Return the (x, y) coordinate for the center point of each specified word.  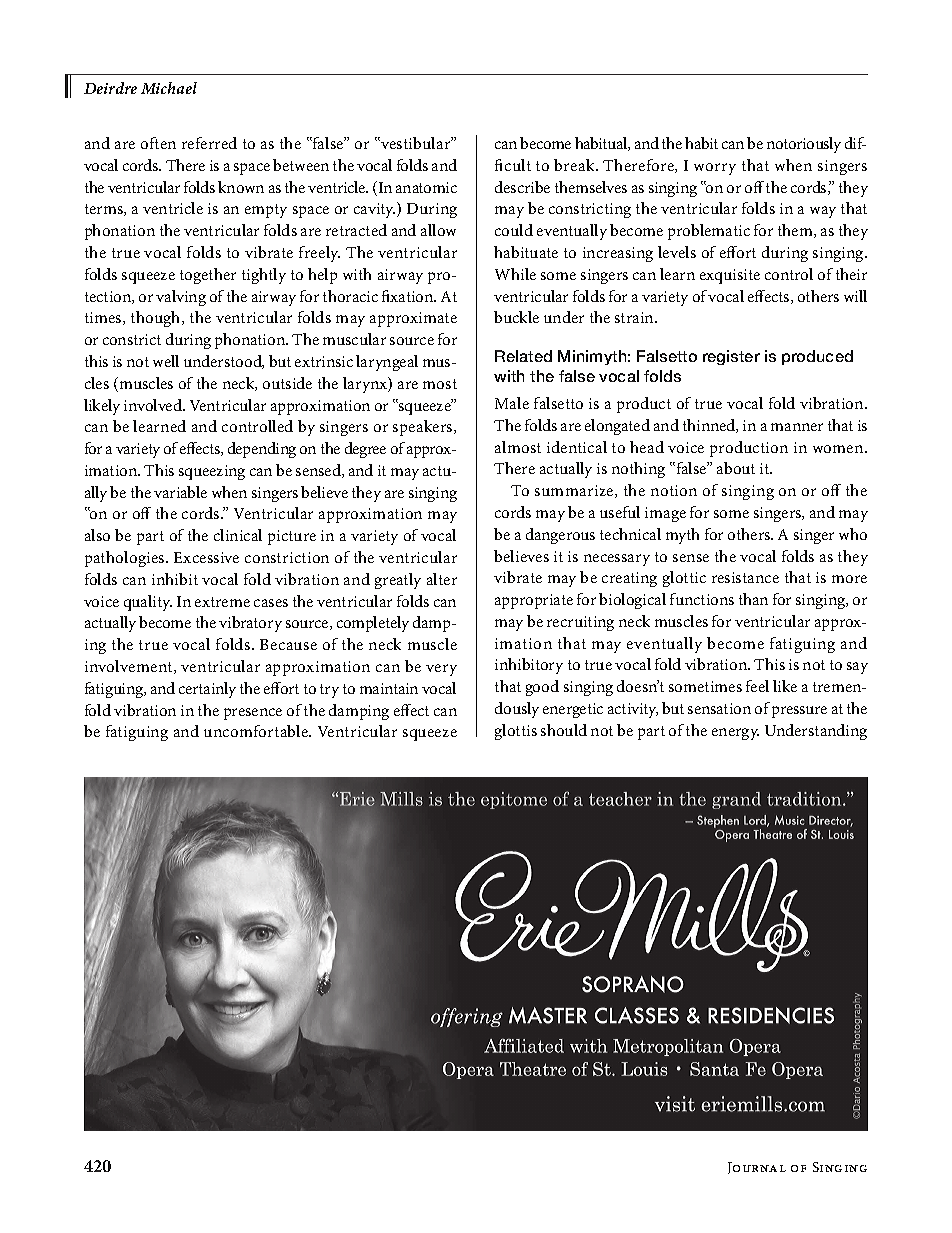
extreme (222, 602)
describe (522, 187)
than (753, 599)
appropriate (534, 601)
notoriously (804, 145)
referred (209, 143)
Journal (757, 1168)
